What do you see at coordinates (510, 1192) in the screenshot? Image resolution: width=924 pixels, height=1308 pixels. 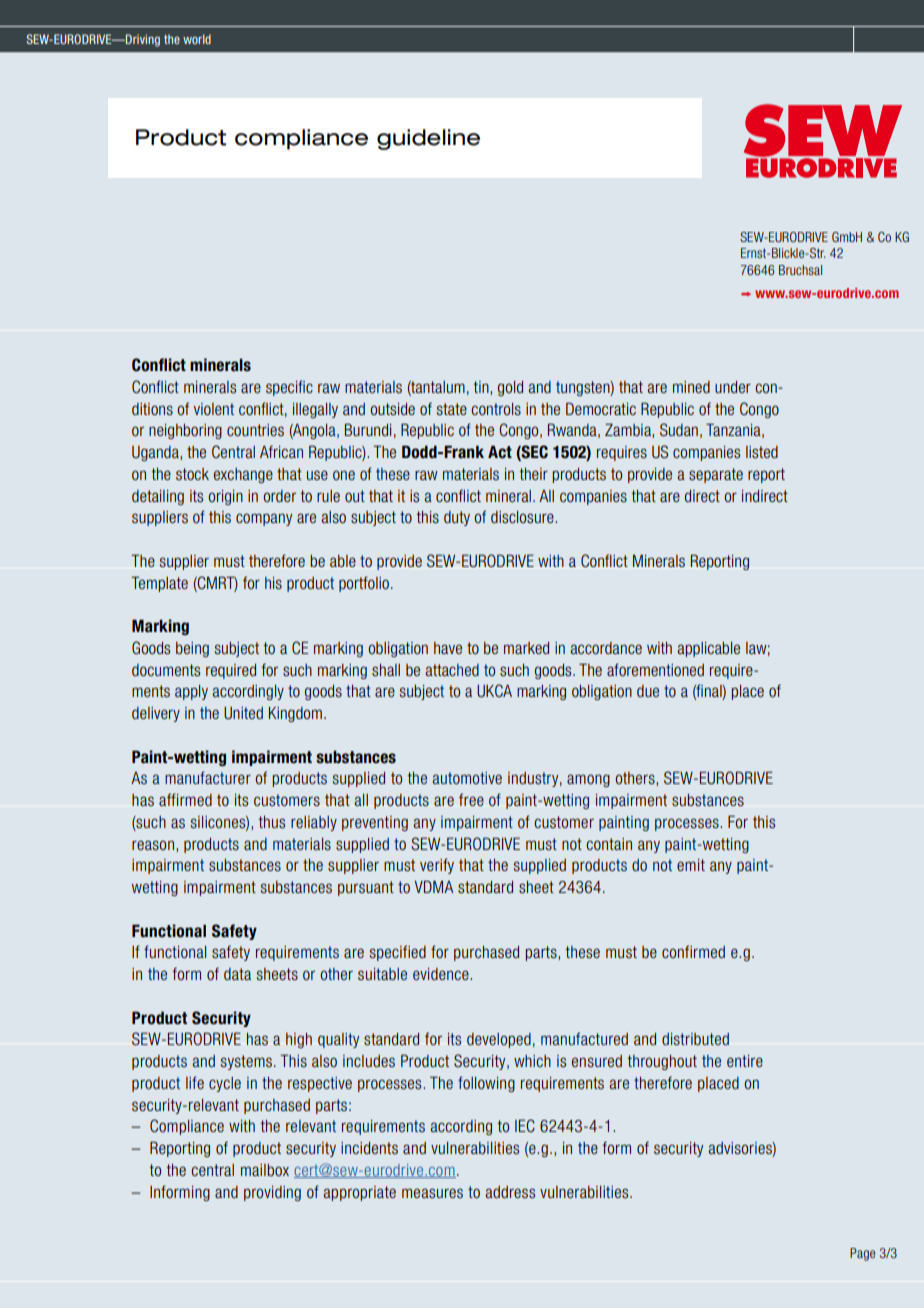 I see `address` at bounding box center [510, 1192].
